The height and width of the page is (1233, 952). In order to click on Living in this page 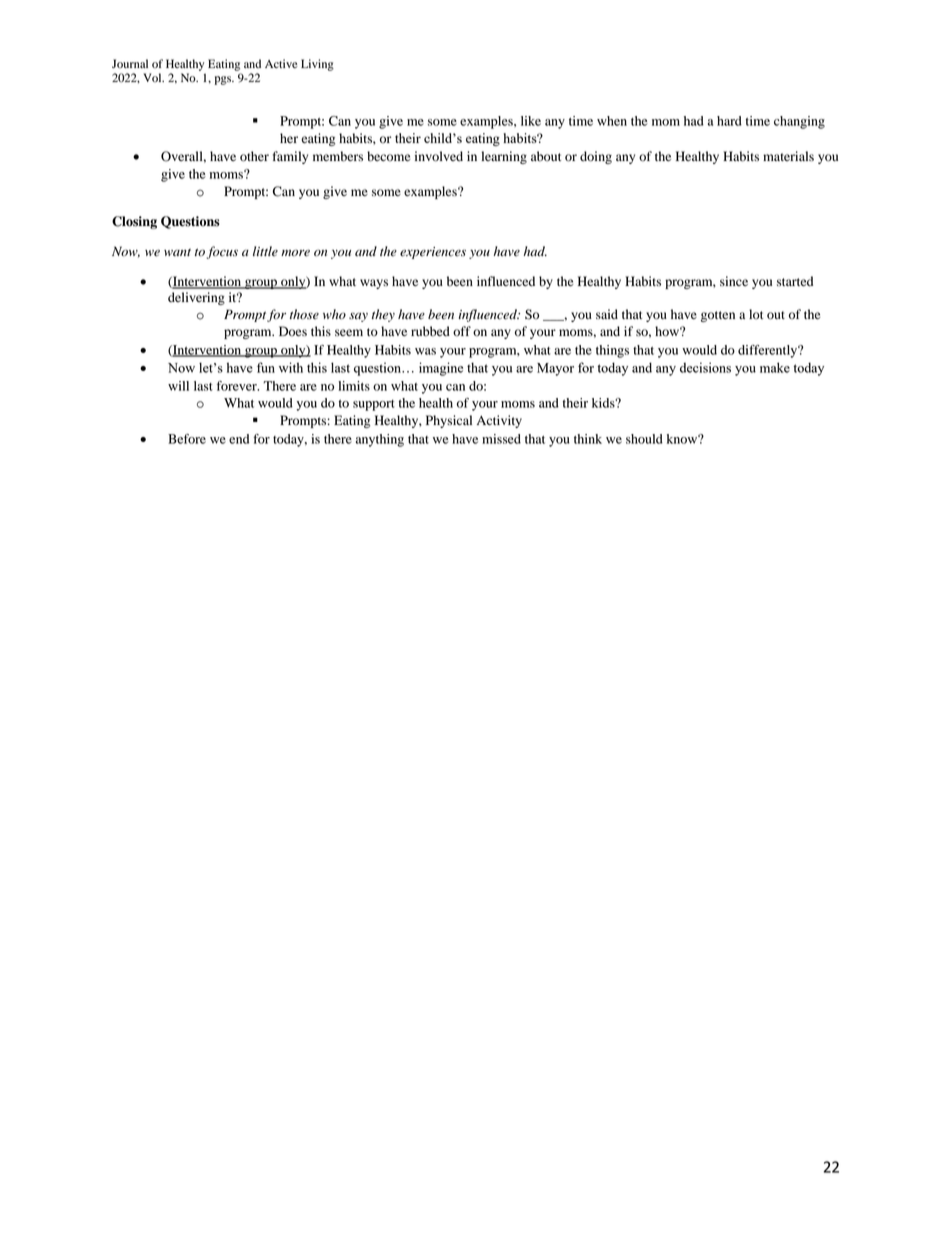, I will do `click(317, 65)`.
